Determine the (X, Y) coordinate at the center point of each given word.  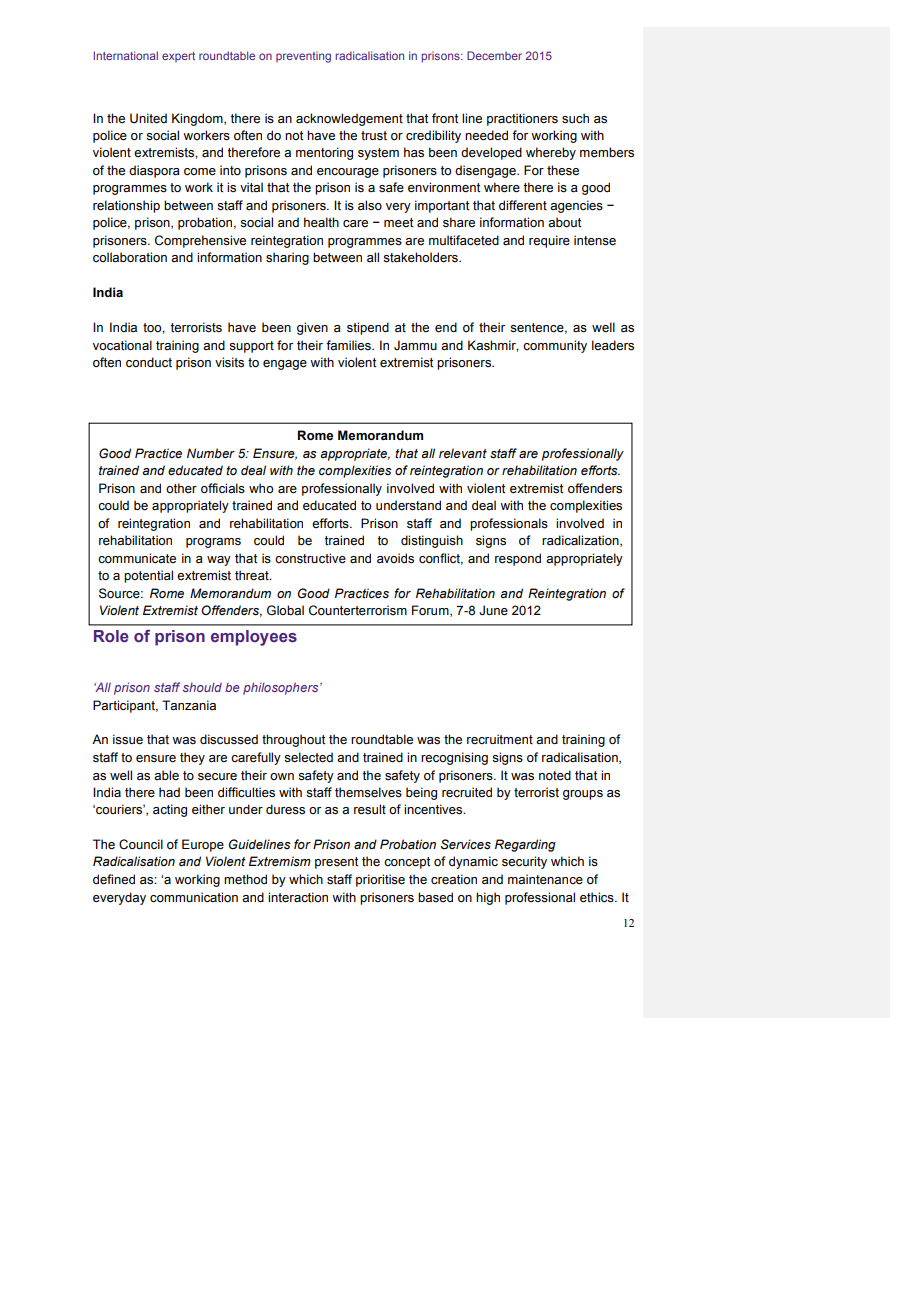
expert (178, 57)
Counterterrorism (358, 610)
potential (148, 576)
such (575, 118)
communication (194, 897)
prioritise (380, 880)
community (555, 346)
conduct (149, 362)
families (349, 345)
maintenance (545, 879)
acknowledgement (349, 119)
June (493, 610)
